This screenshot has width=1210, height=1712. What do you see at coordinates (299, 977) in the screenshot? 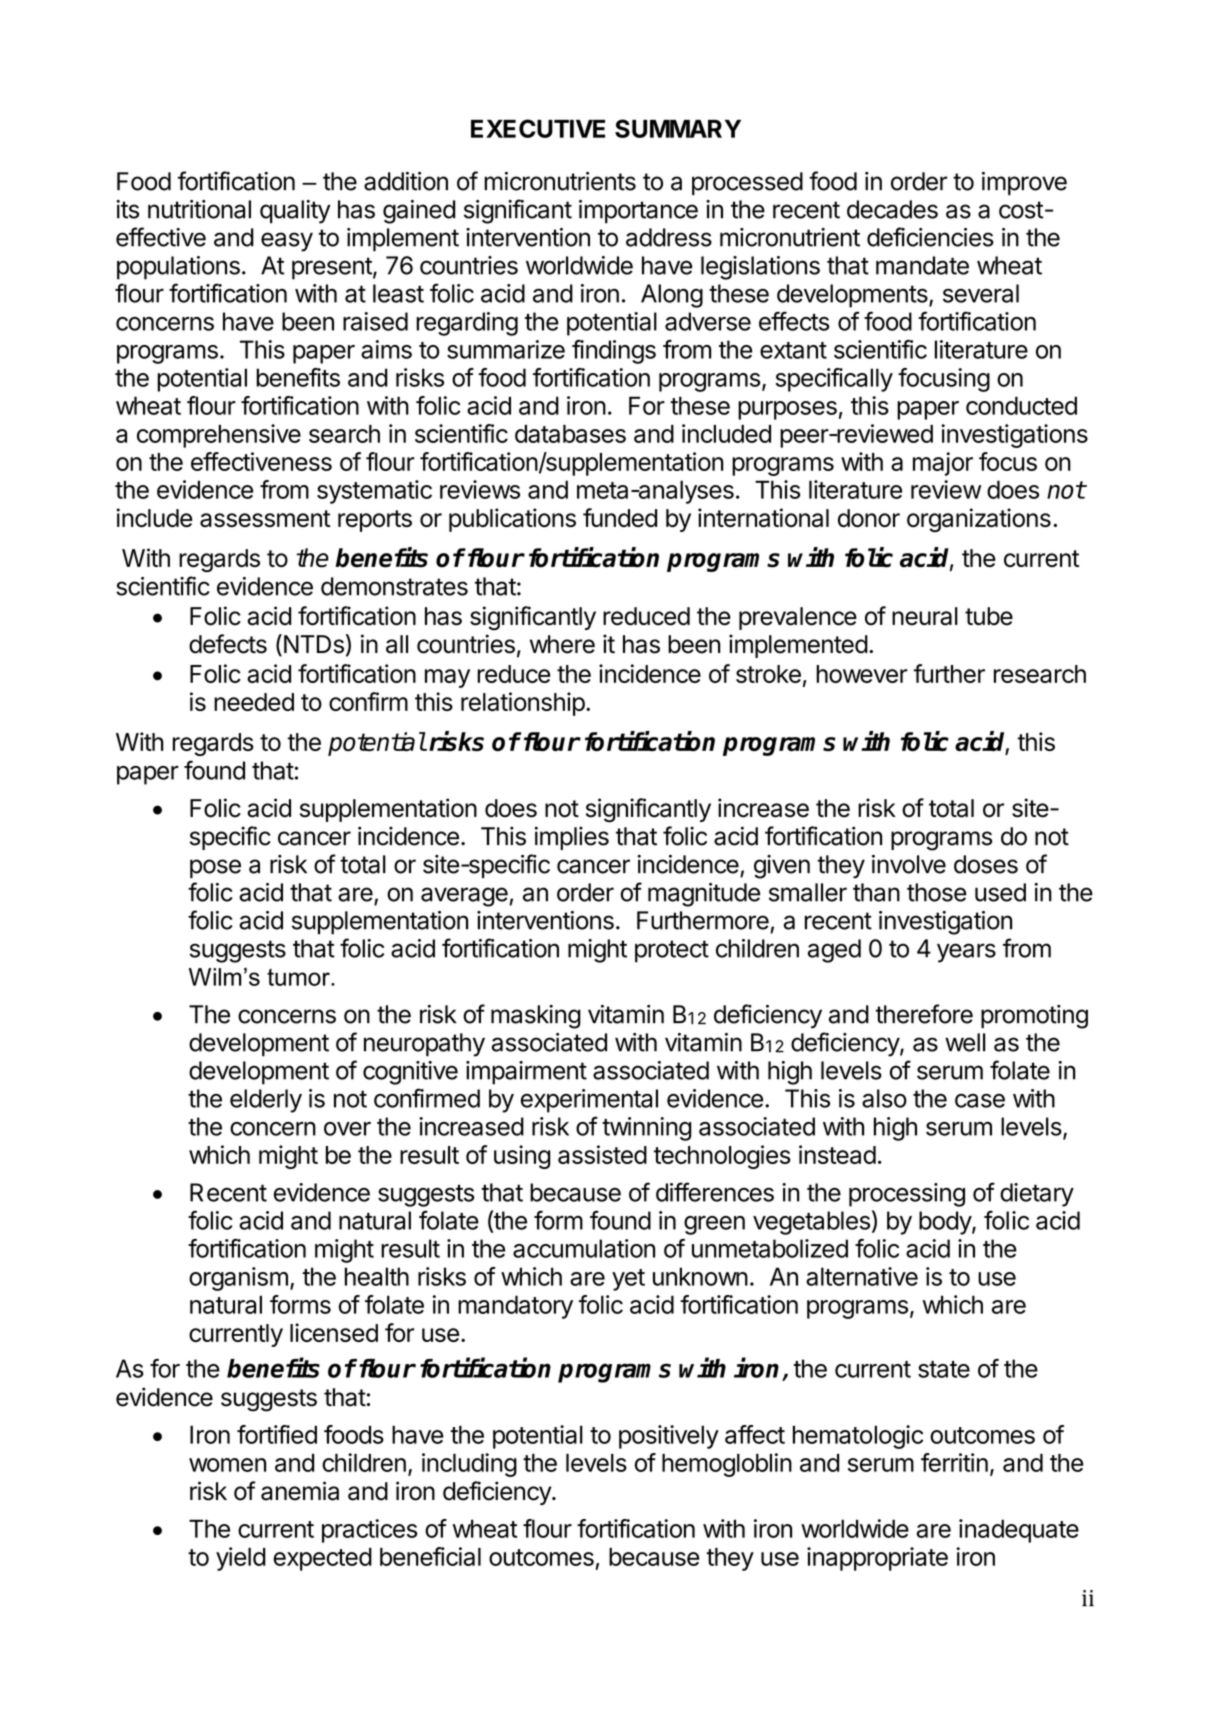
I see `tumor` at bounding box center [299, 977].
